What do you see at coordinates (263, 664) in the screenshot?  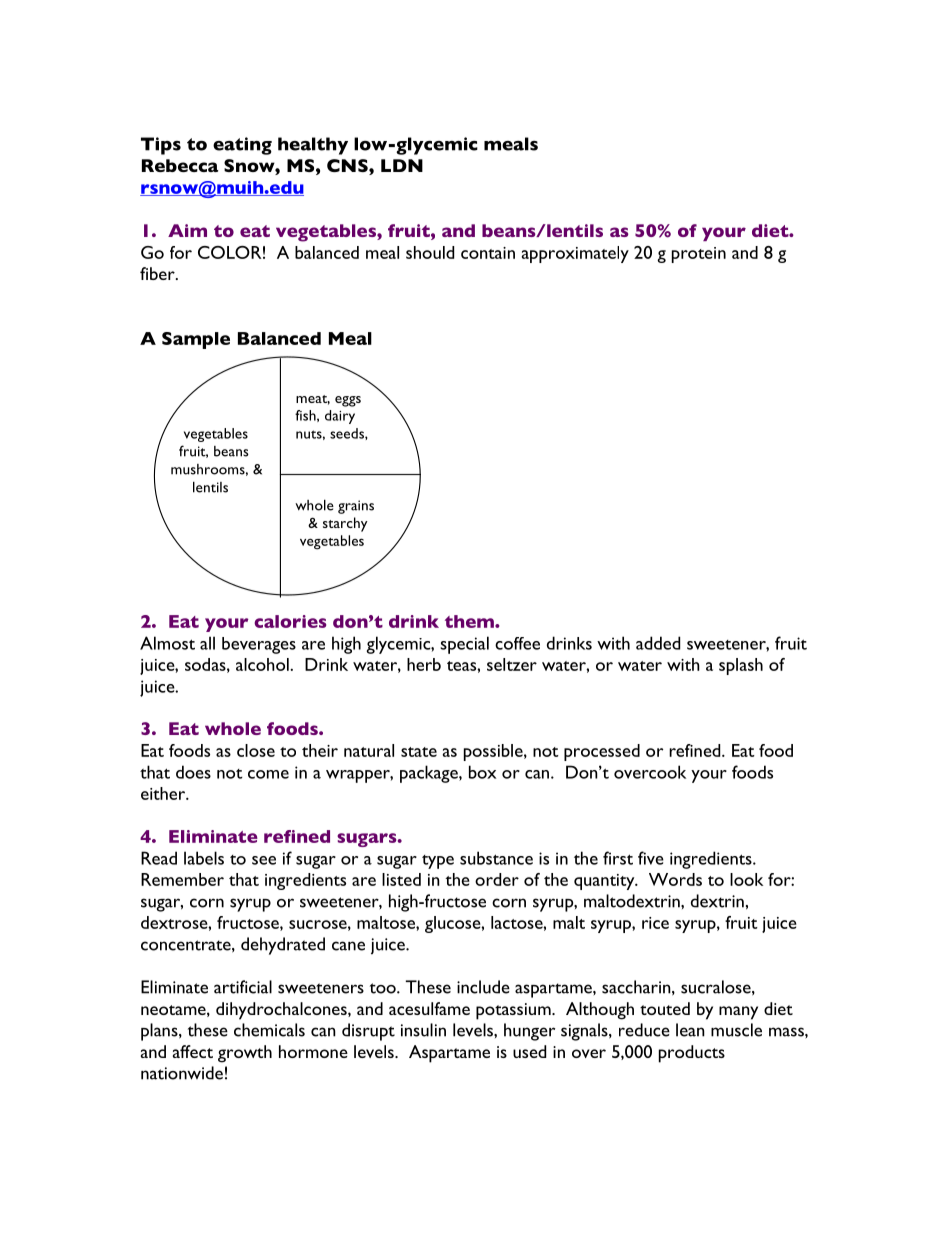 I see `alcohol` at bounding box center [263, 664].
